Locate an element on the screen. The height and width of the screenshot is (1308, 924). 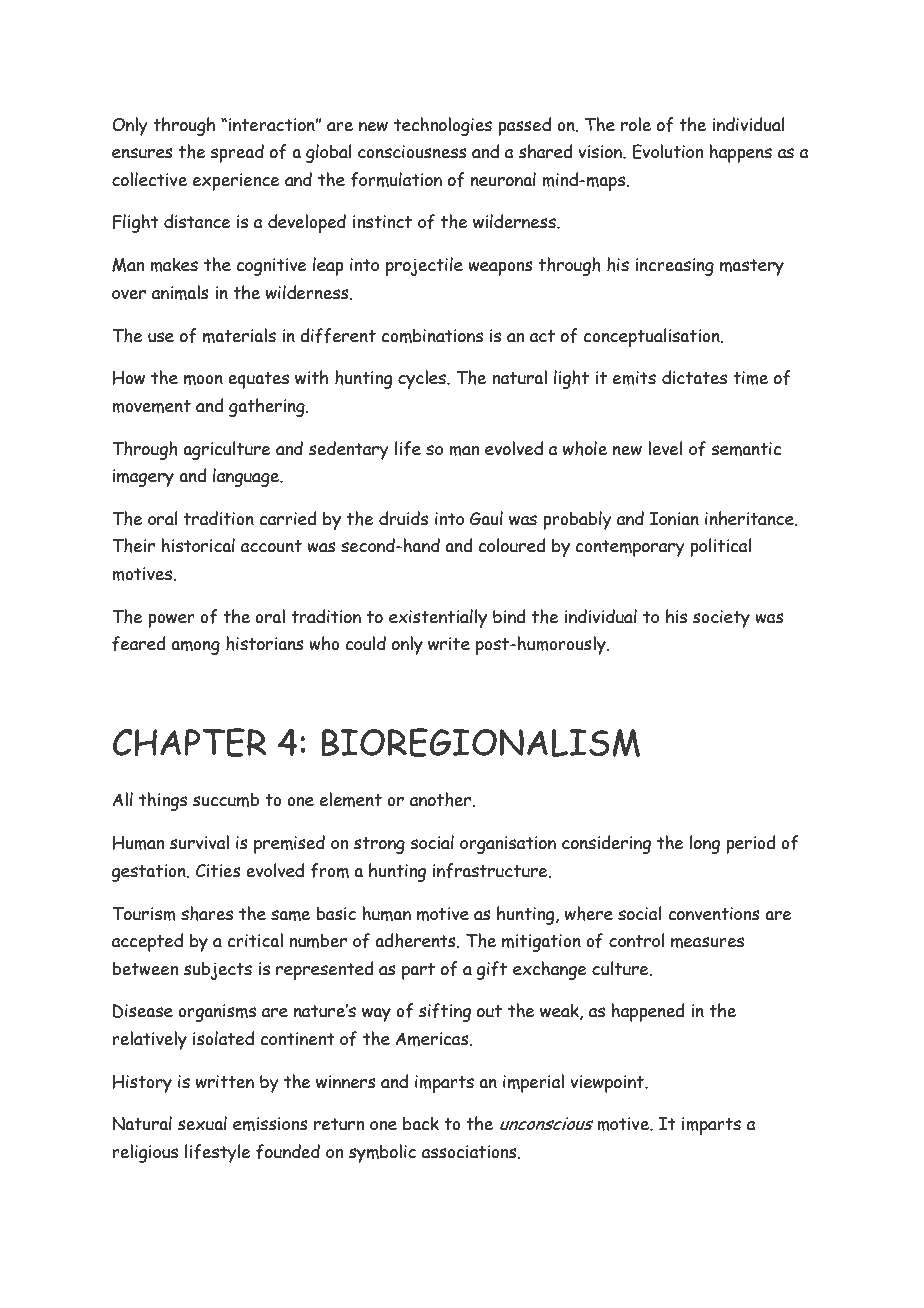
long is located at coordinates (705, 844).
